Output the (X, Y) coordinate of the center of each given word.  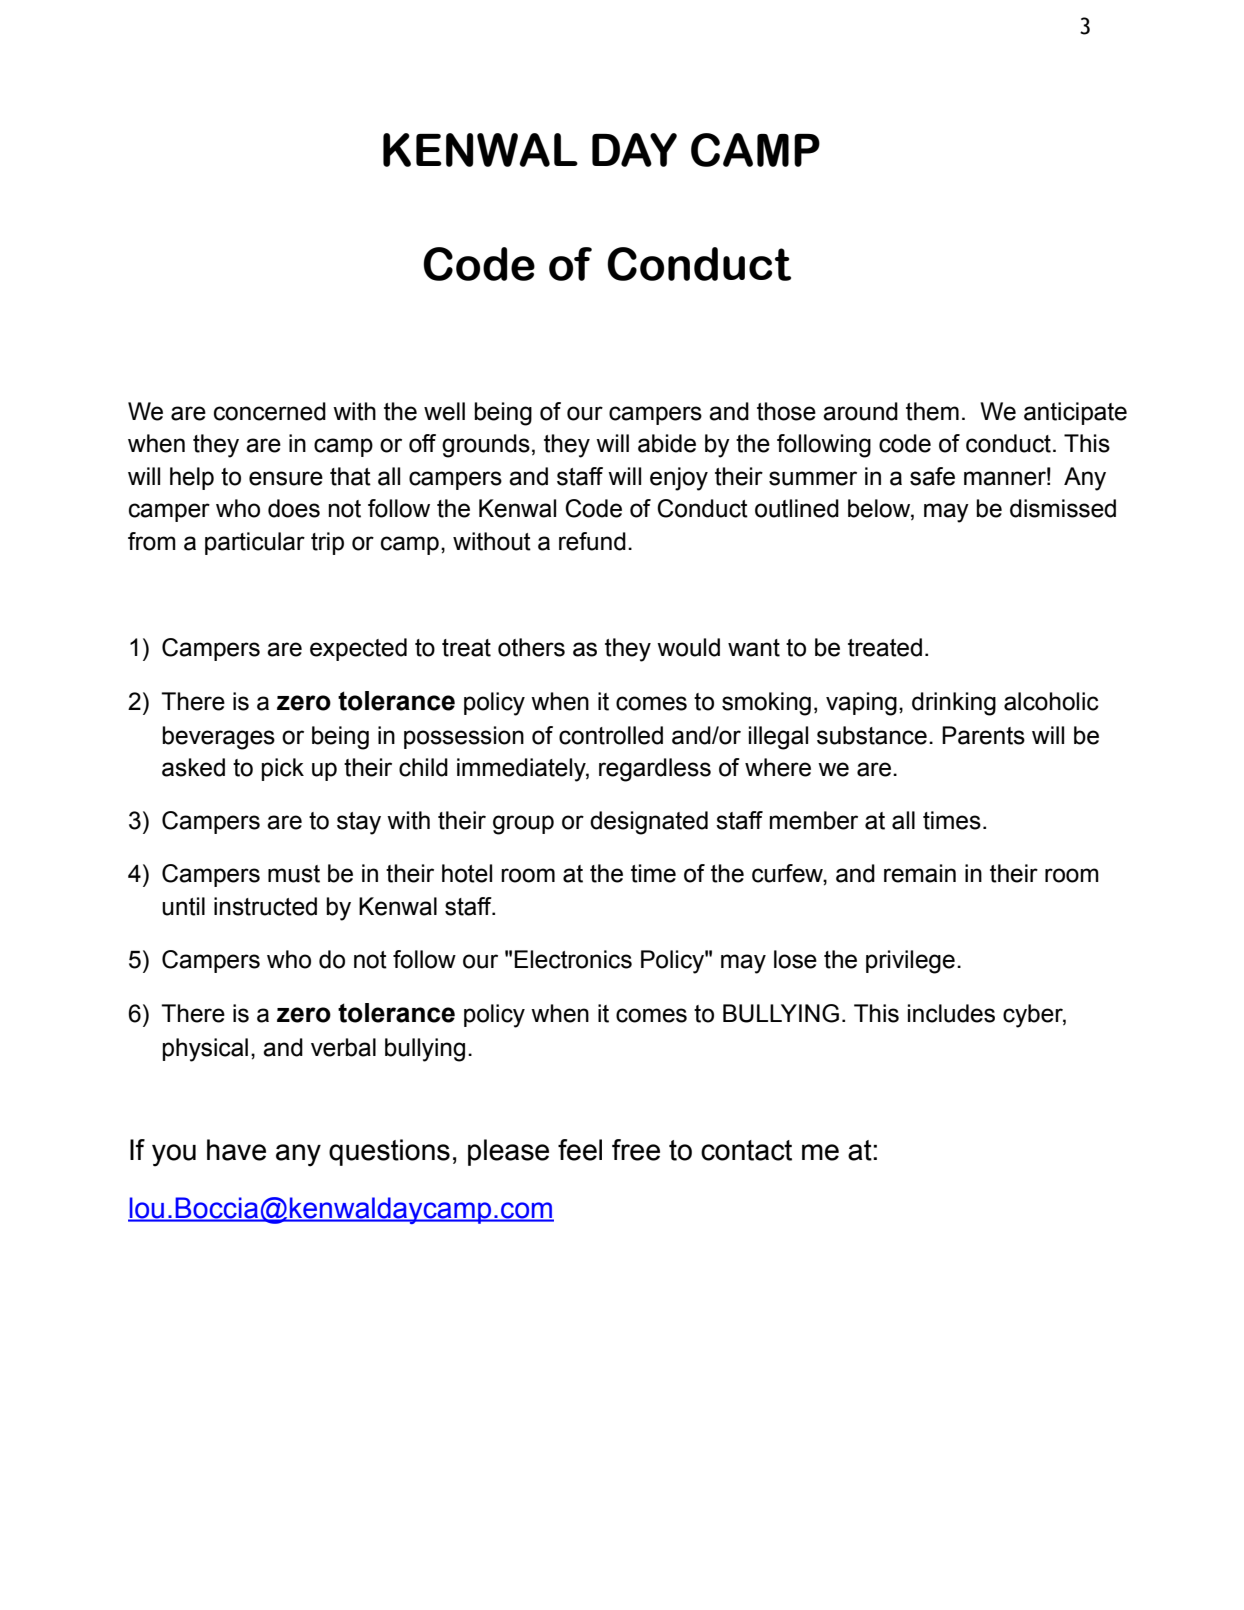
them (932, 411)
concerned (270, 411)
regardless (655, 770)
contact (746, 1150)
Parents (983, 735)
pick (283, 769)
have (236, 1150)
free (636, 1150)
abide (667, 443)
